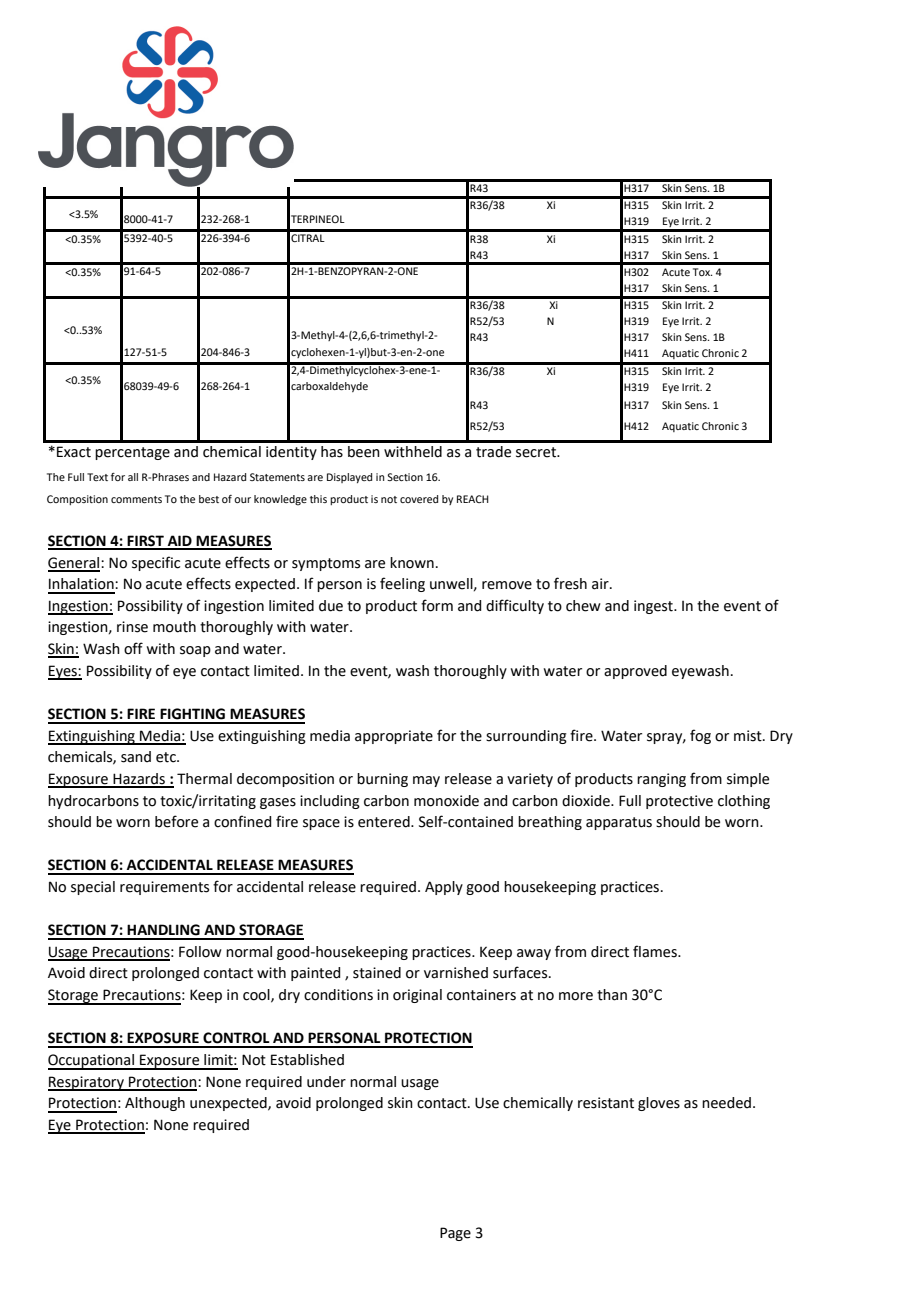 The height and width of the screenshot is (1308, 924). What do you see at coordinates (385, 822) in the screenshot?
I see `entered` at bounding box center [385, 822].
